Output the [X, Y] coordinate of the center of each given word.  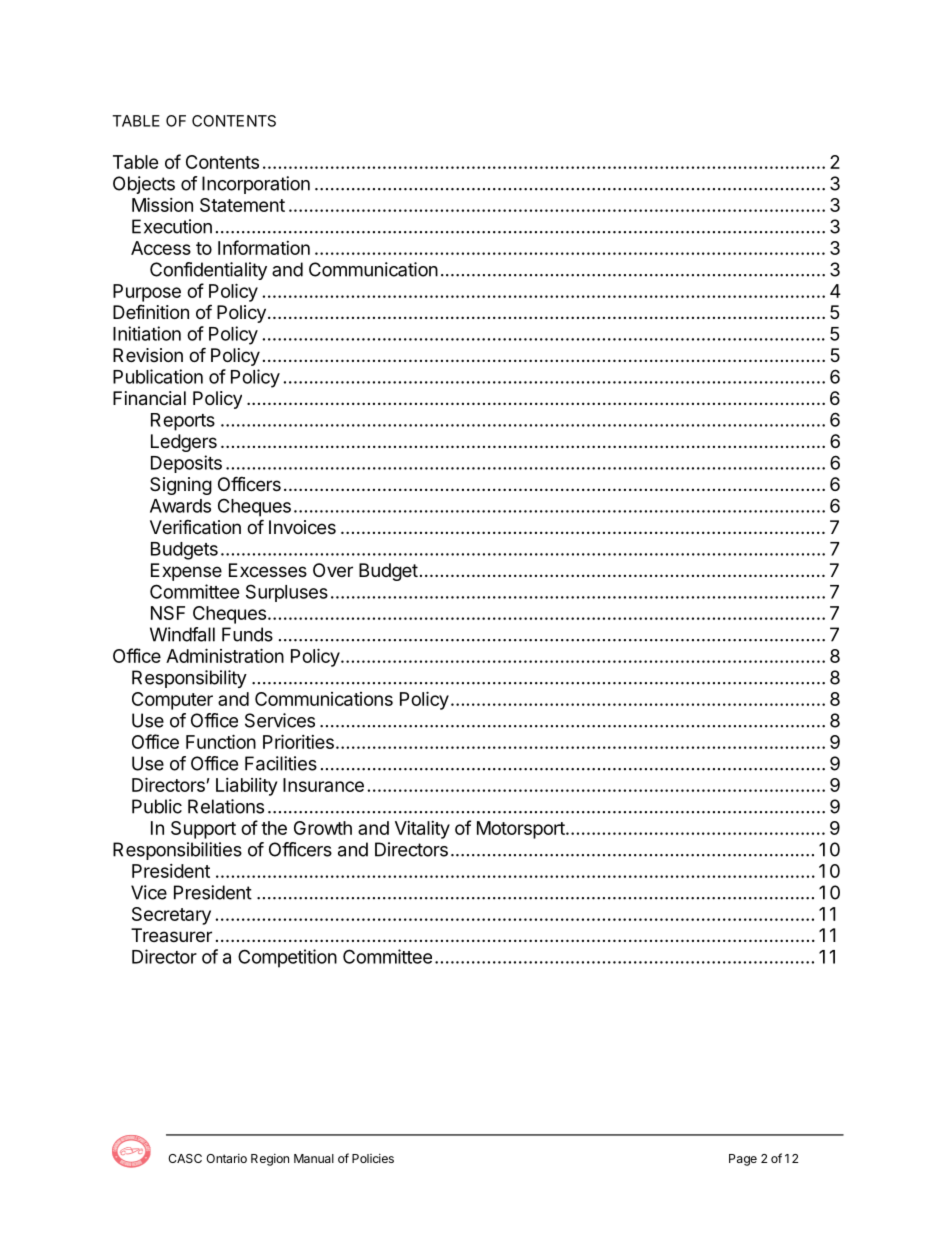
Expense [186, 572]
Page [743, 1160]
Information [264, 247]
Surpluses [287, 593]
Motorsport [522, 830]
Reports [183, 422]
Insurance [323, 785]
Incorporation [256, 185]
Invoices [302, 527]
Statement [242, 205]
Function [221, 741]
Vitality [422, 830]
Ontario [226, 1158]
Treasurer [171, 935]
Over [333, 570]
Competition [287, 958]
